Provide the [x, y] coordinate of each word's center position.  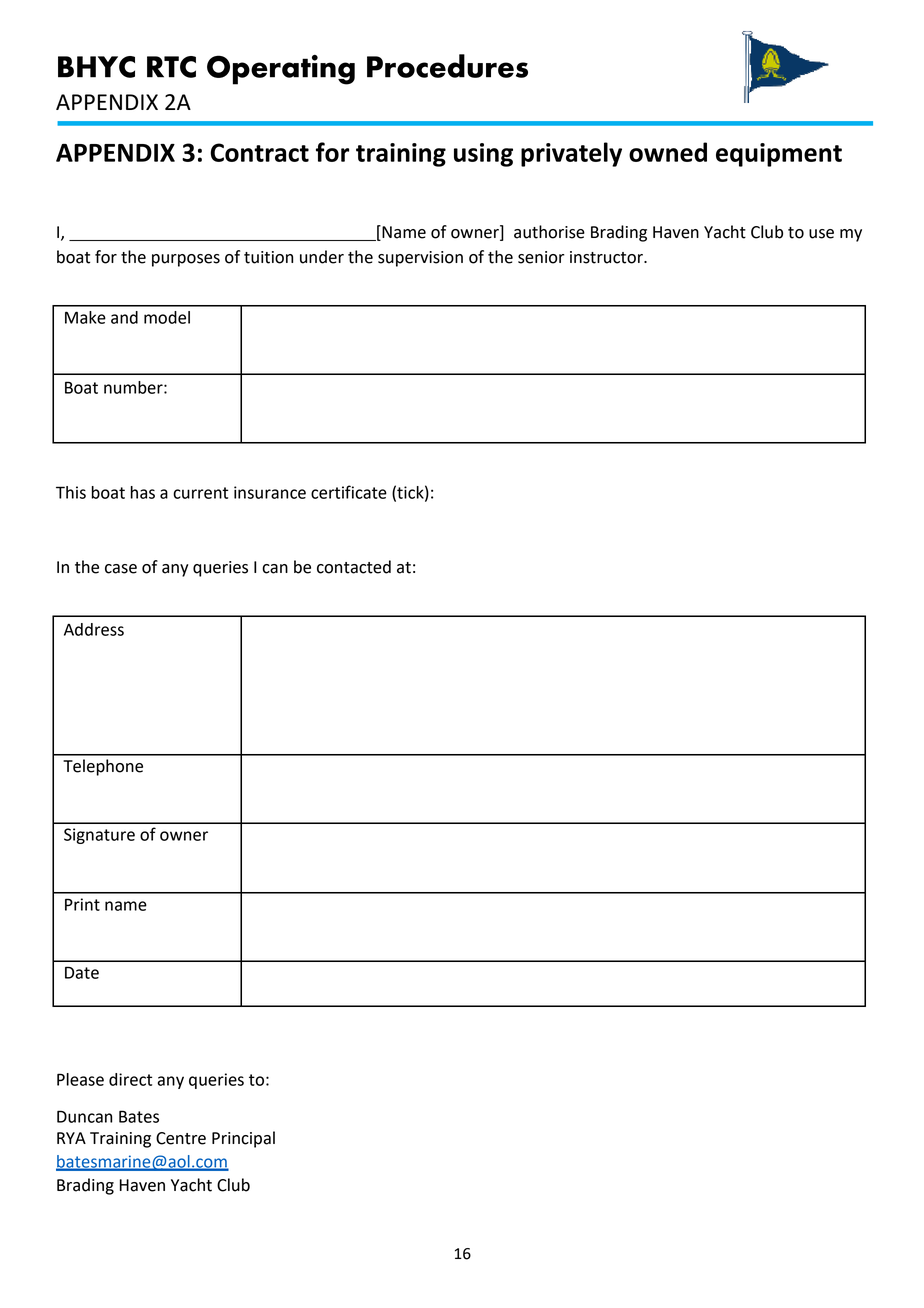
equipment [779, 155]
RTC [171, 67]
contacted [354, 567]
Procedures [447, 66]
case [121, 569]
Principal [243, 1139]
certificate [349, 492]
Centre [181, 1138]
